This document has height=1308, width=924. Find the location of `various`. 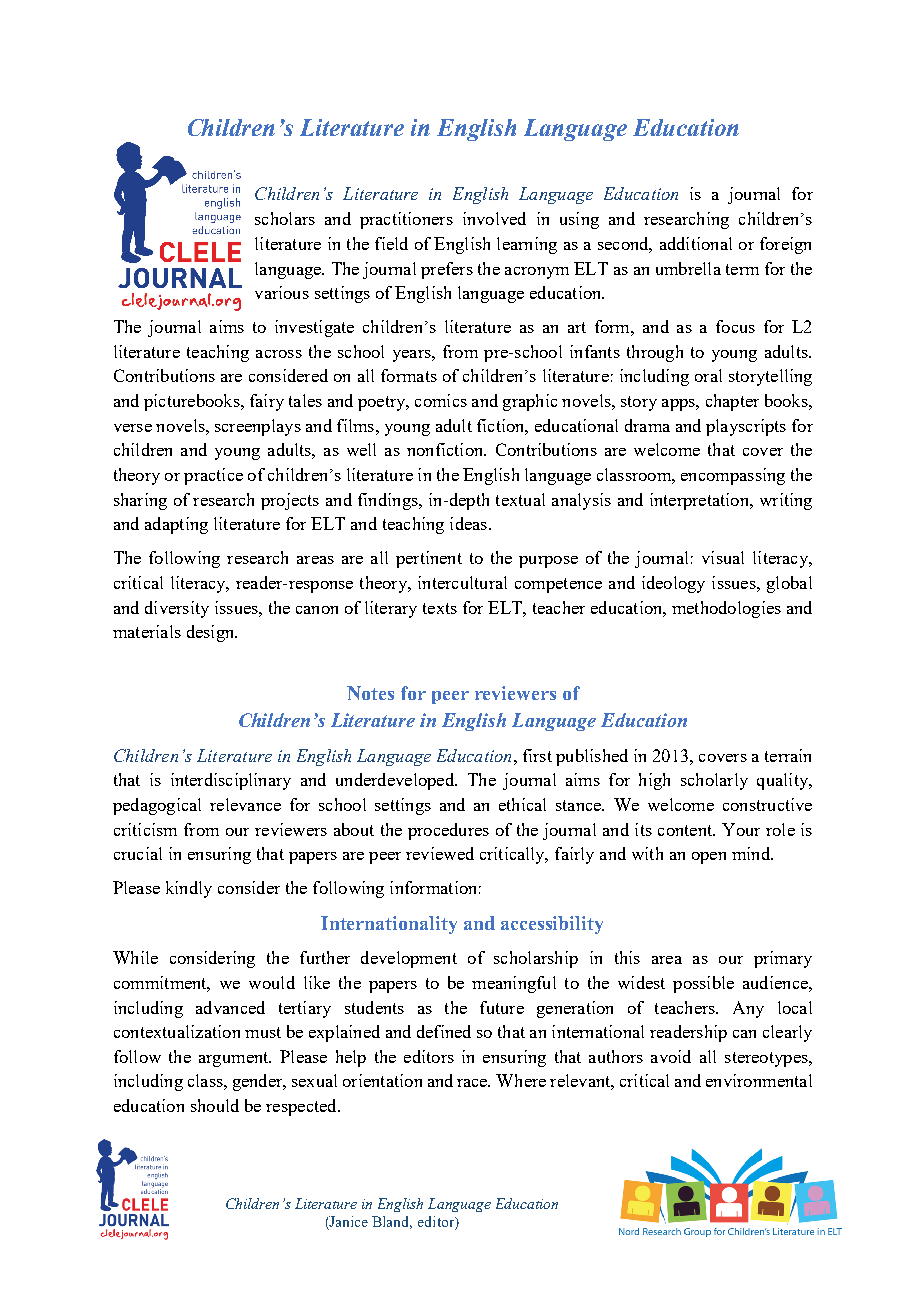

various is located at coordinates (282, 292).
